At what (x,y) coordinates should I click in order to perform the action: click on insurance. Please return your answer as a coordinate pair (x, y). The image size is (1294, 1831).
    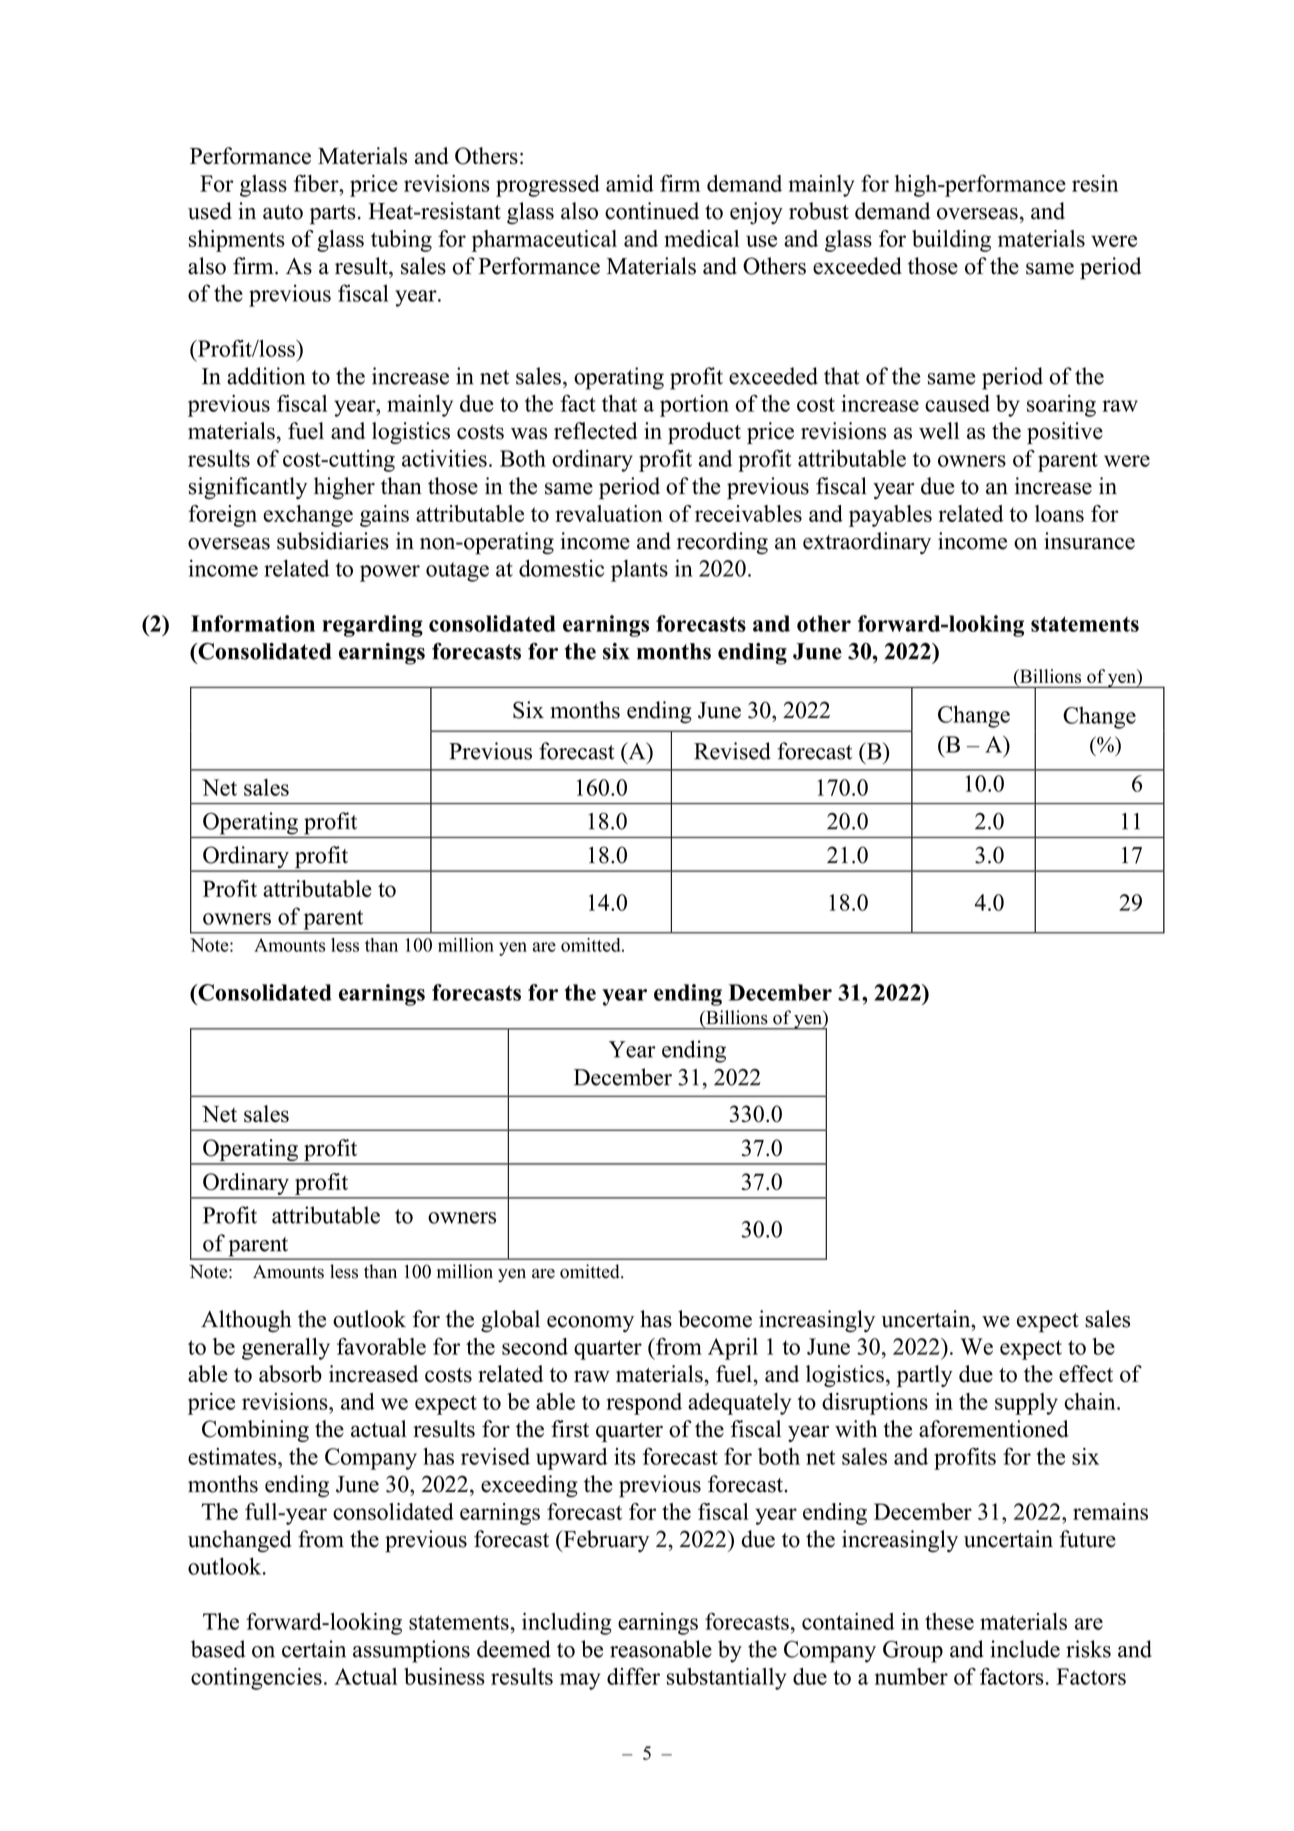
    Looking at the image, I should click on (1089, 541).
